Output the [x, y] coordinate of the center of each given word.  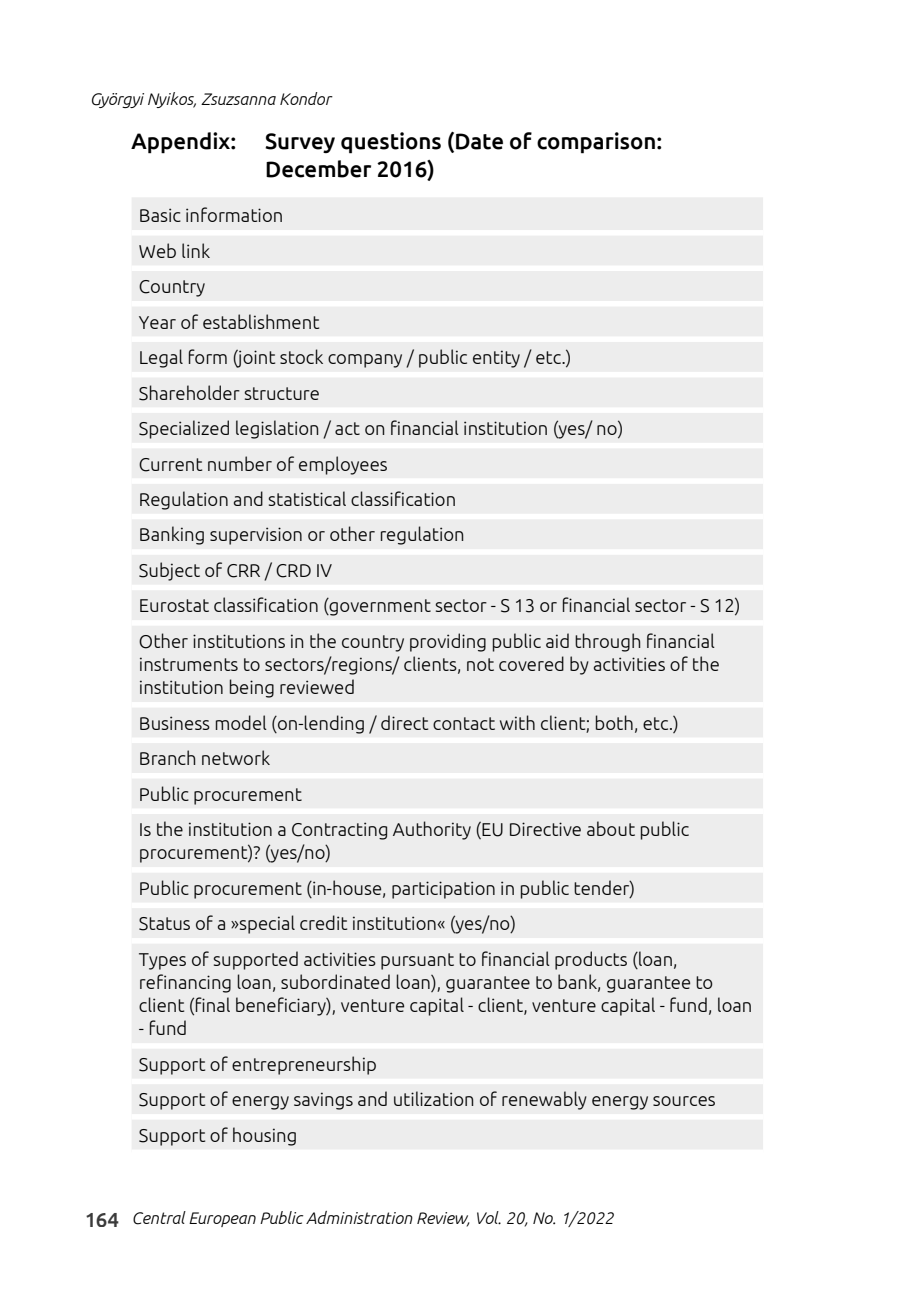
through [607, 642]
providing [448, 642]
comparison [596, 143]
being [252, 688]
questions [391, 143]
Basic [160, 215]
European [222, 1219]
